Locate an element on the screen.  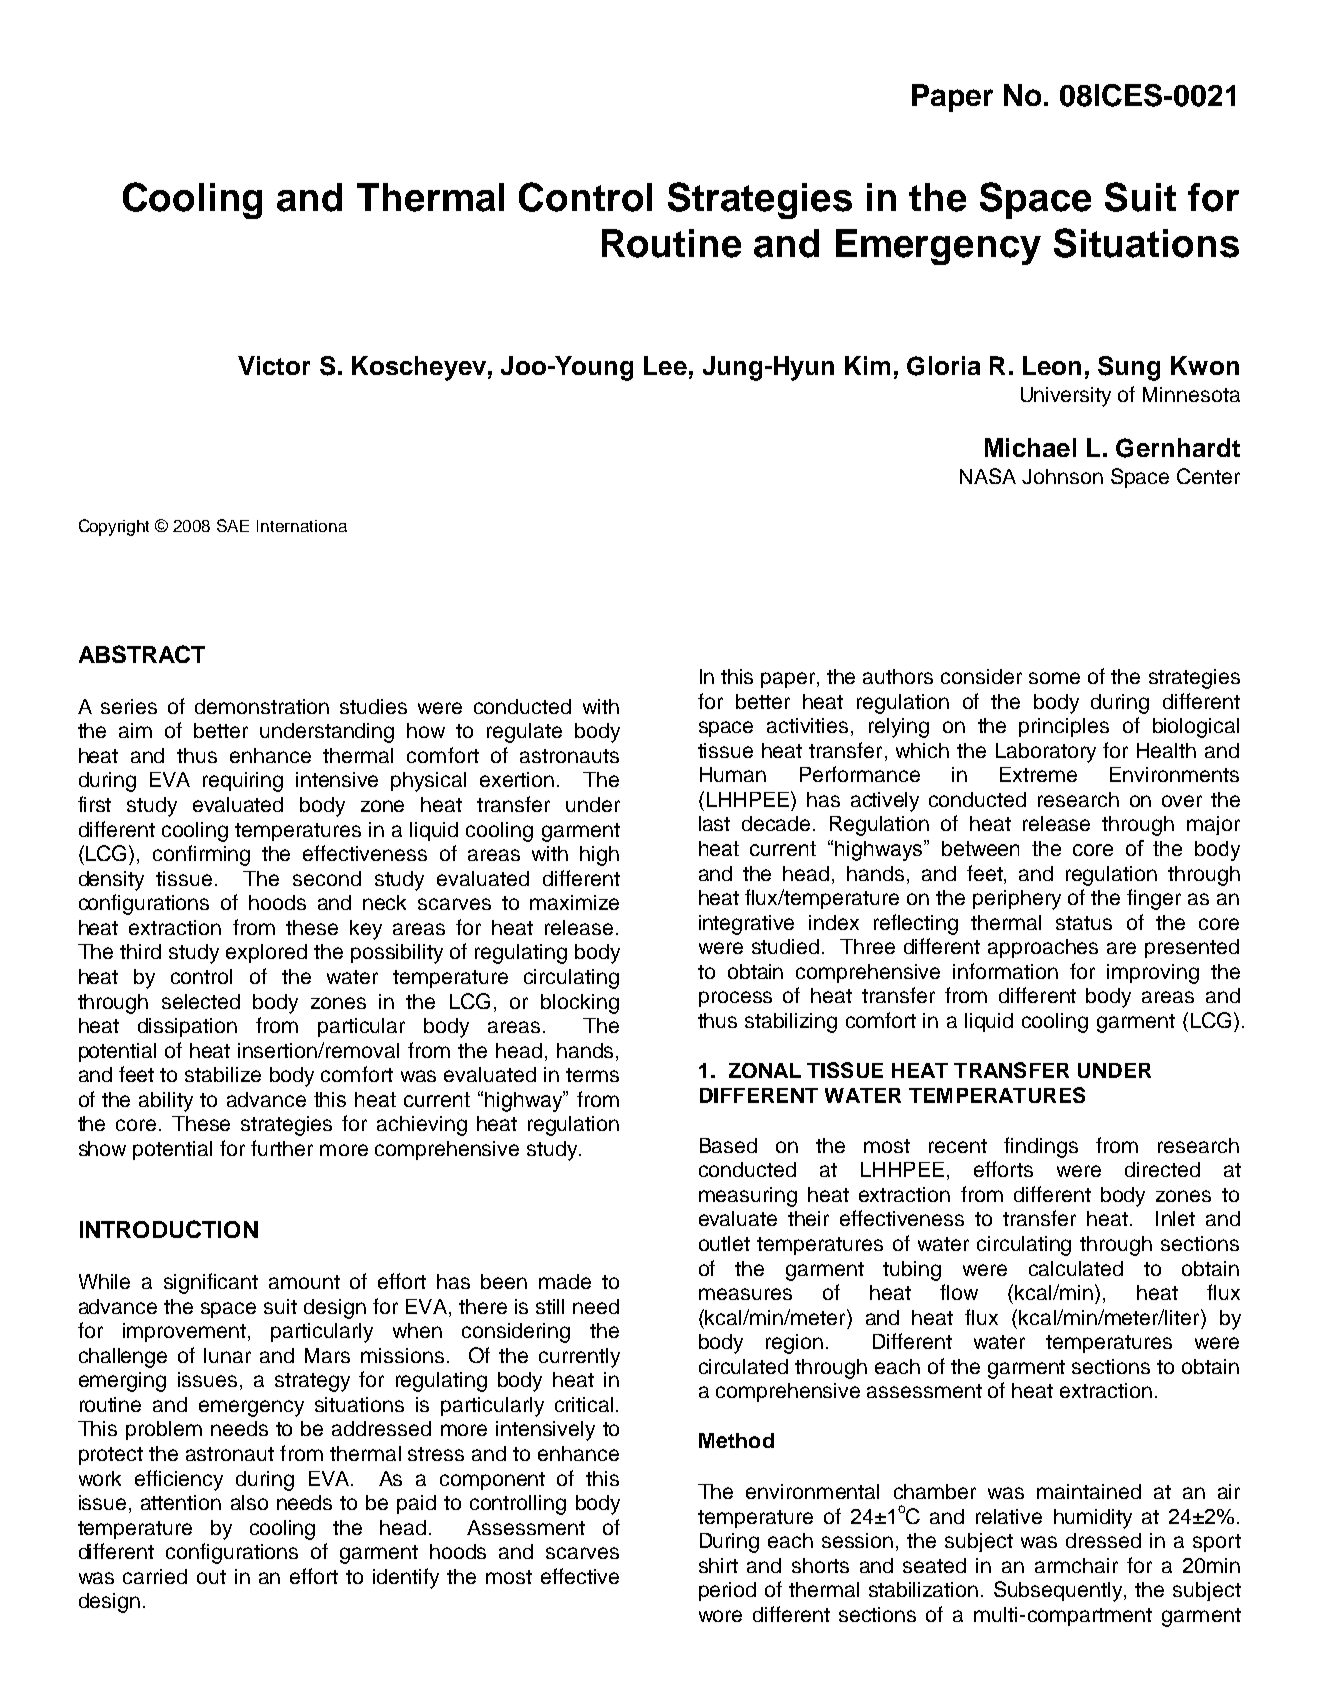
University is located at coordinates (1066, 397).
